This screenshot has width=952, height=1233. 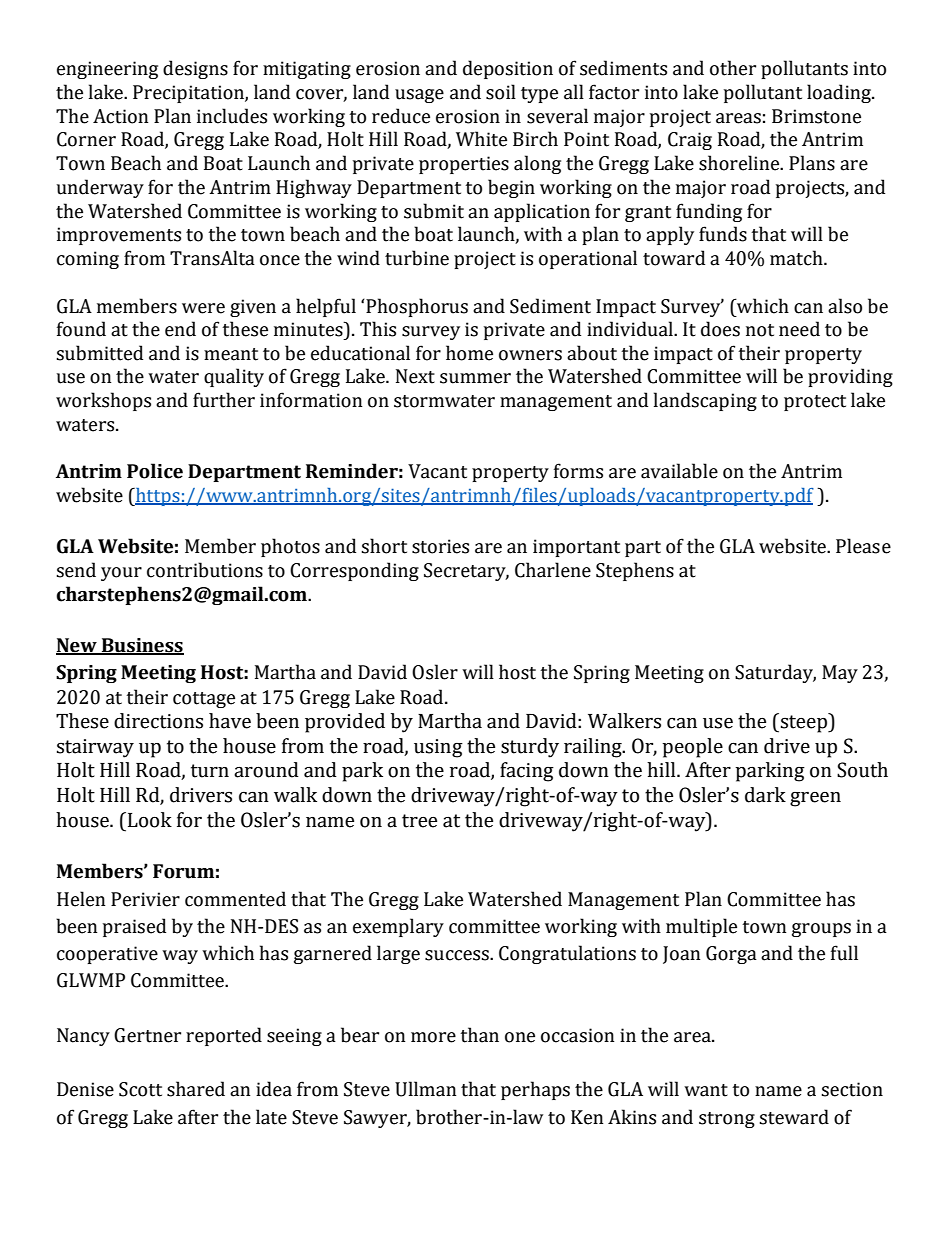 What do you see at coordinates (158, 721) in the screenshot?
I see `directions` at bounding box center [158, 721].
